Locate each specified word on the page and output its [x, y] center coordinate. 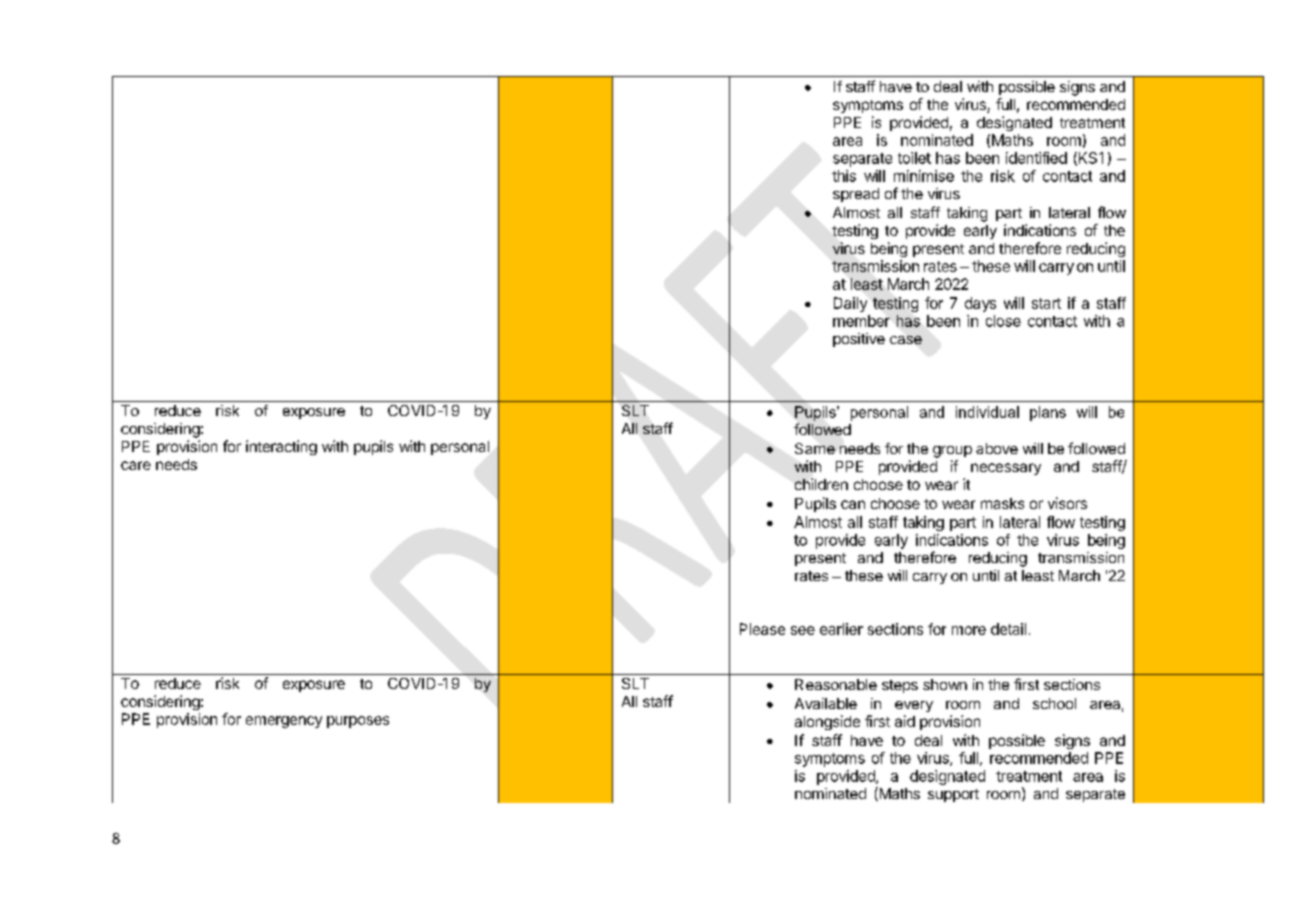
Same [815, 448]
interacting [281, 447]
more [969, 630]
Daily [850, 304]
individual [987, 412]
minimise [924, 176]
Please [762, 629]
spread [856, 195]
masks [1002, 503]
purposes [358, 722]
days [980, 304]
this [844, 176]
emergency [284, 722]
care [136, 465]
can [853, 504]
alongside [827, 722]
